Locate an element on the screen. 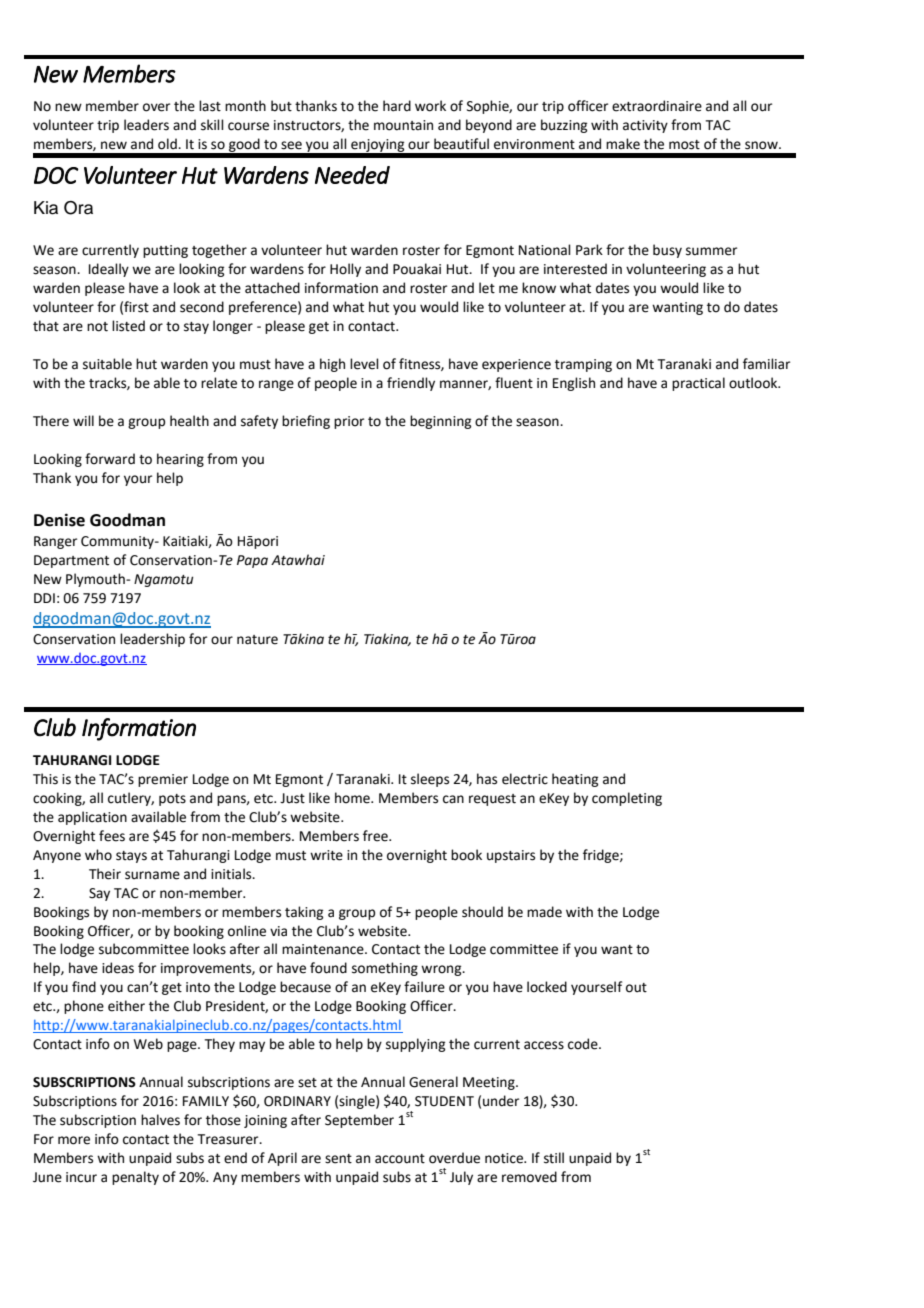 The height and width of the screenshot is (1308, 924). most is located at coordinates (684, 145).
